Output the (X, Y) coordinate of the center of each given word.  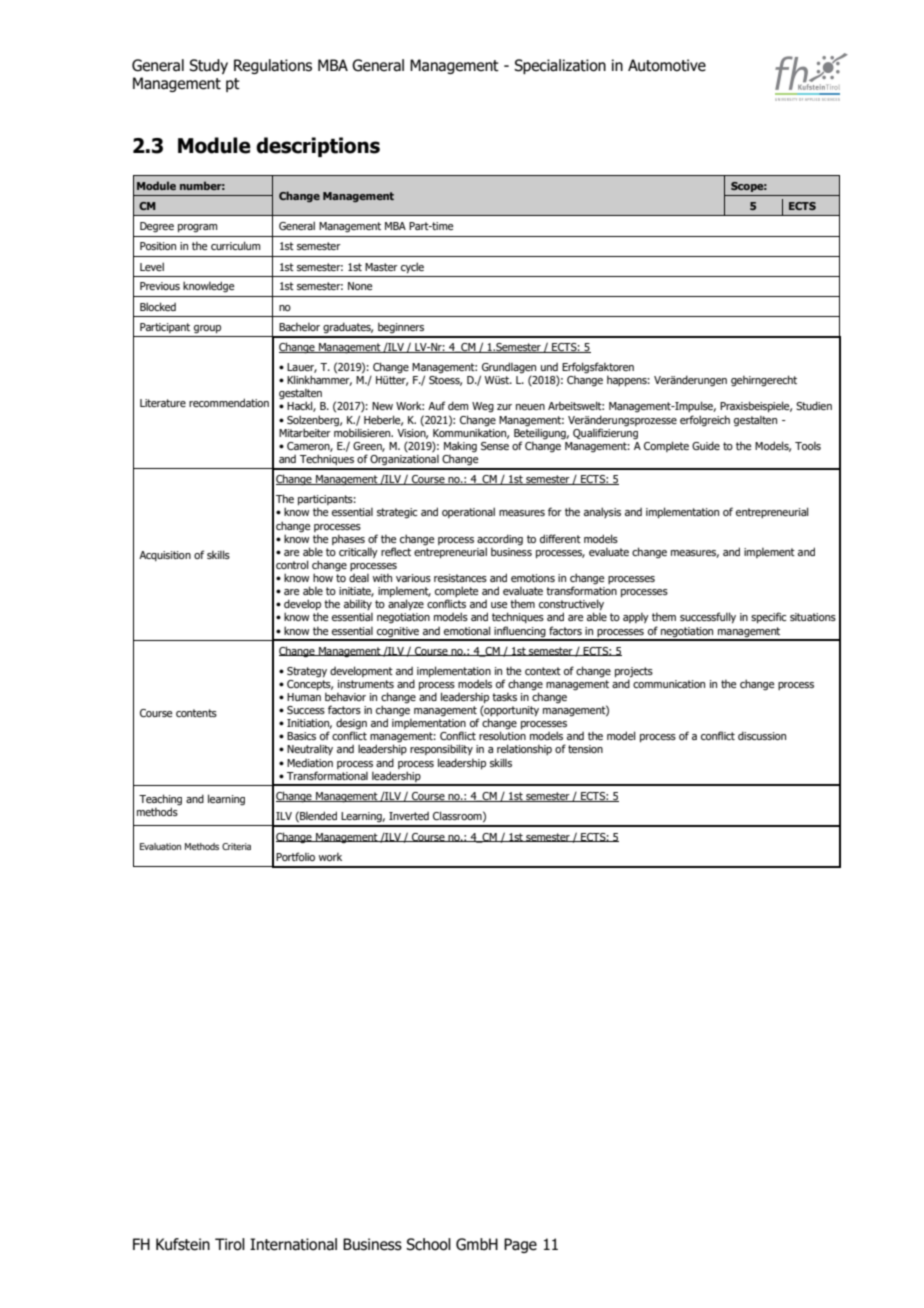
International (293, 1244)
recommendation (229, 402)
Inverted (409, 816)
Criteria (236, 846)
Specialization (560, 66)
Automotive (667, 65)
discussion (762, 735)
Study (208, 66)
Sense (495, 446)
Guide (706, 445)
